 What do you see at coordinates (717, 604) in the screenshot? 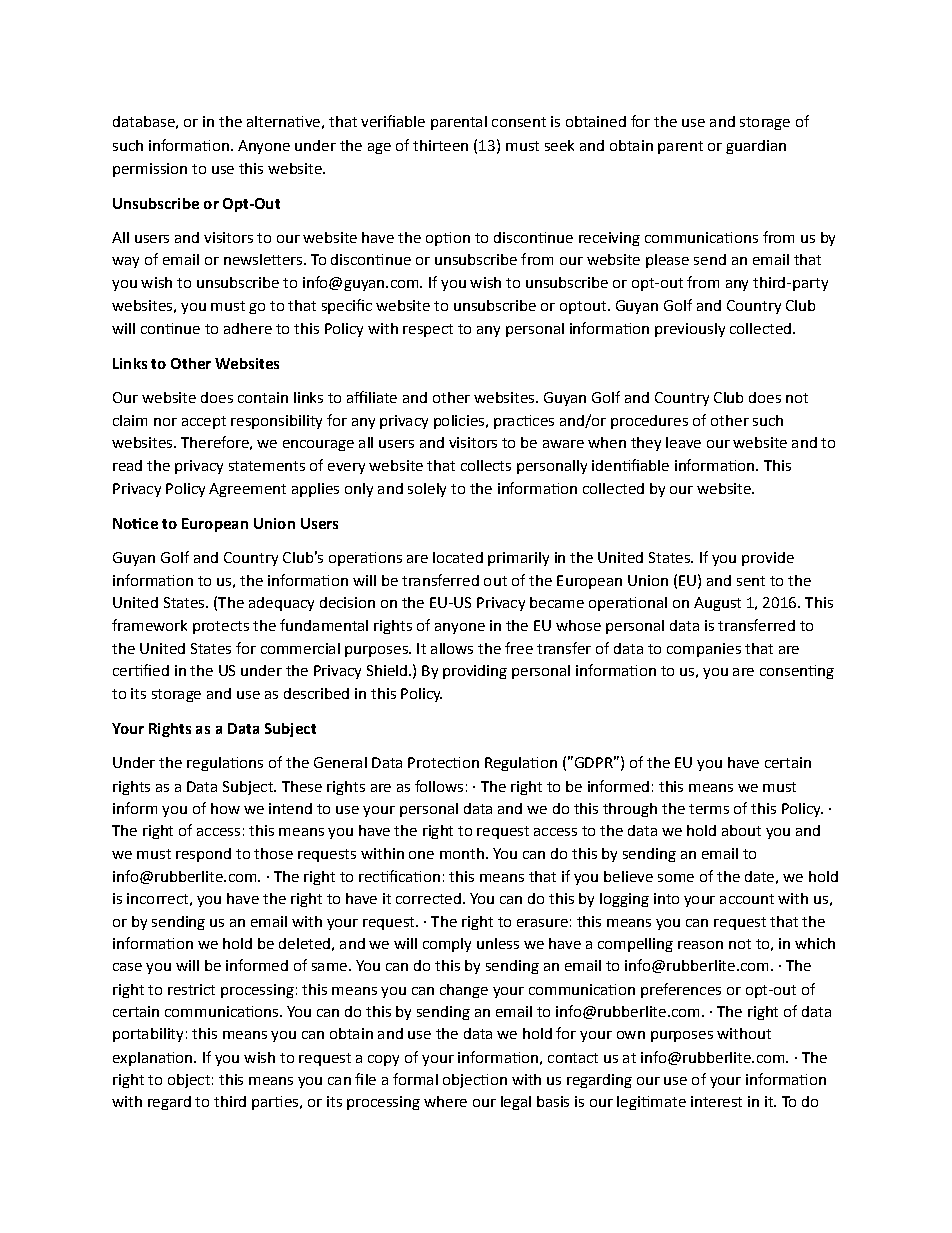
I see `August` at bounding box center [717, 604].
